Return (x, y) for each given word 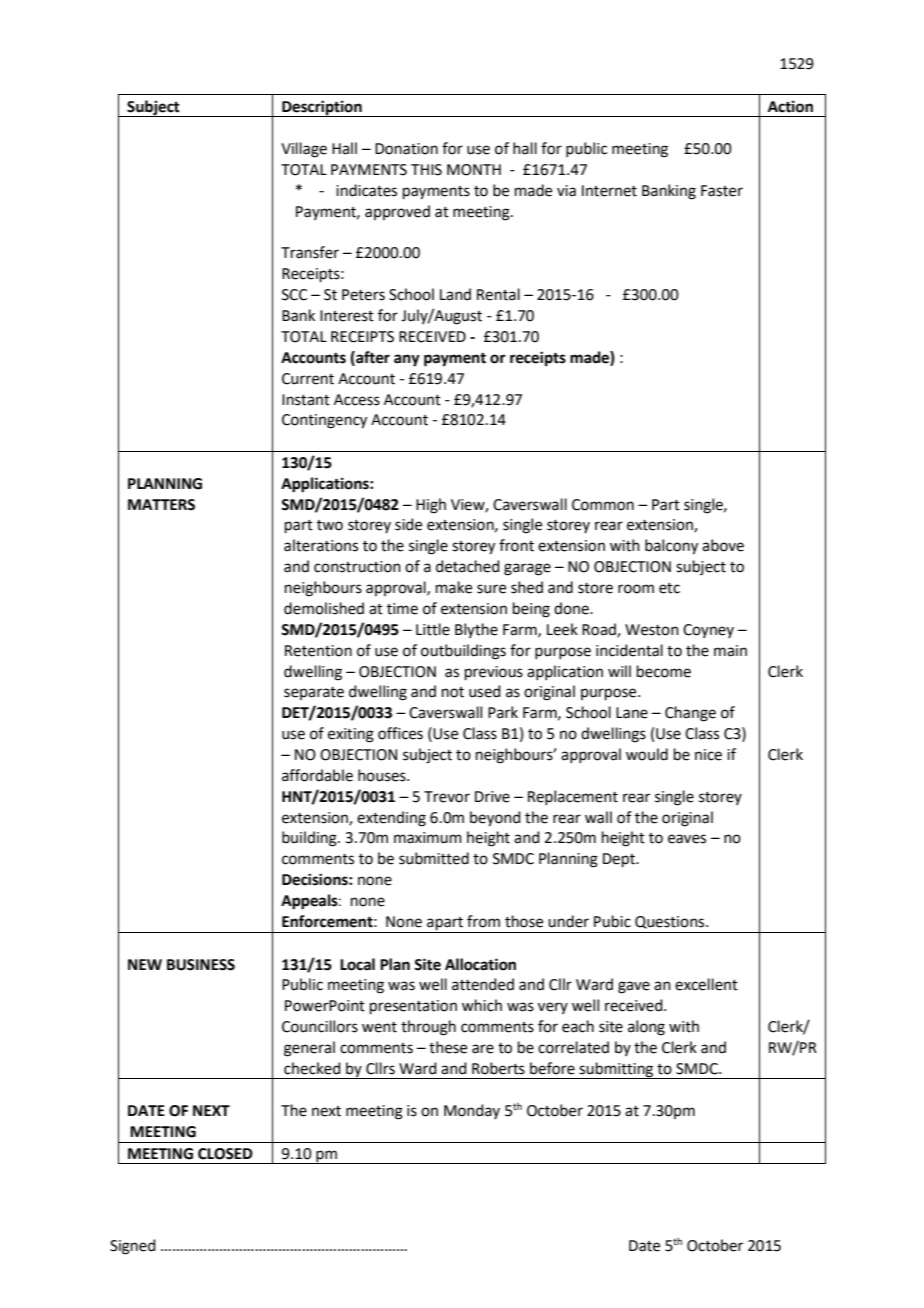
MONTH (474, 170)
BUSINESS (201, 965)
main (730, 651)
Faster (722, 191)
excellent (706, 984)
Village (304, 150)
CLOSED (225, 1154)
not (453, 692)
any (407, 360)
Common (603, 505)
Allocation (480, 964)
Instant (306, 400)
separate (314, 693)
